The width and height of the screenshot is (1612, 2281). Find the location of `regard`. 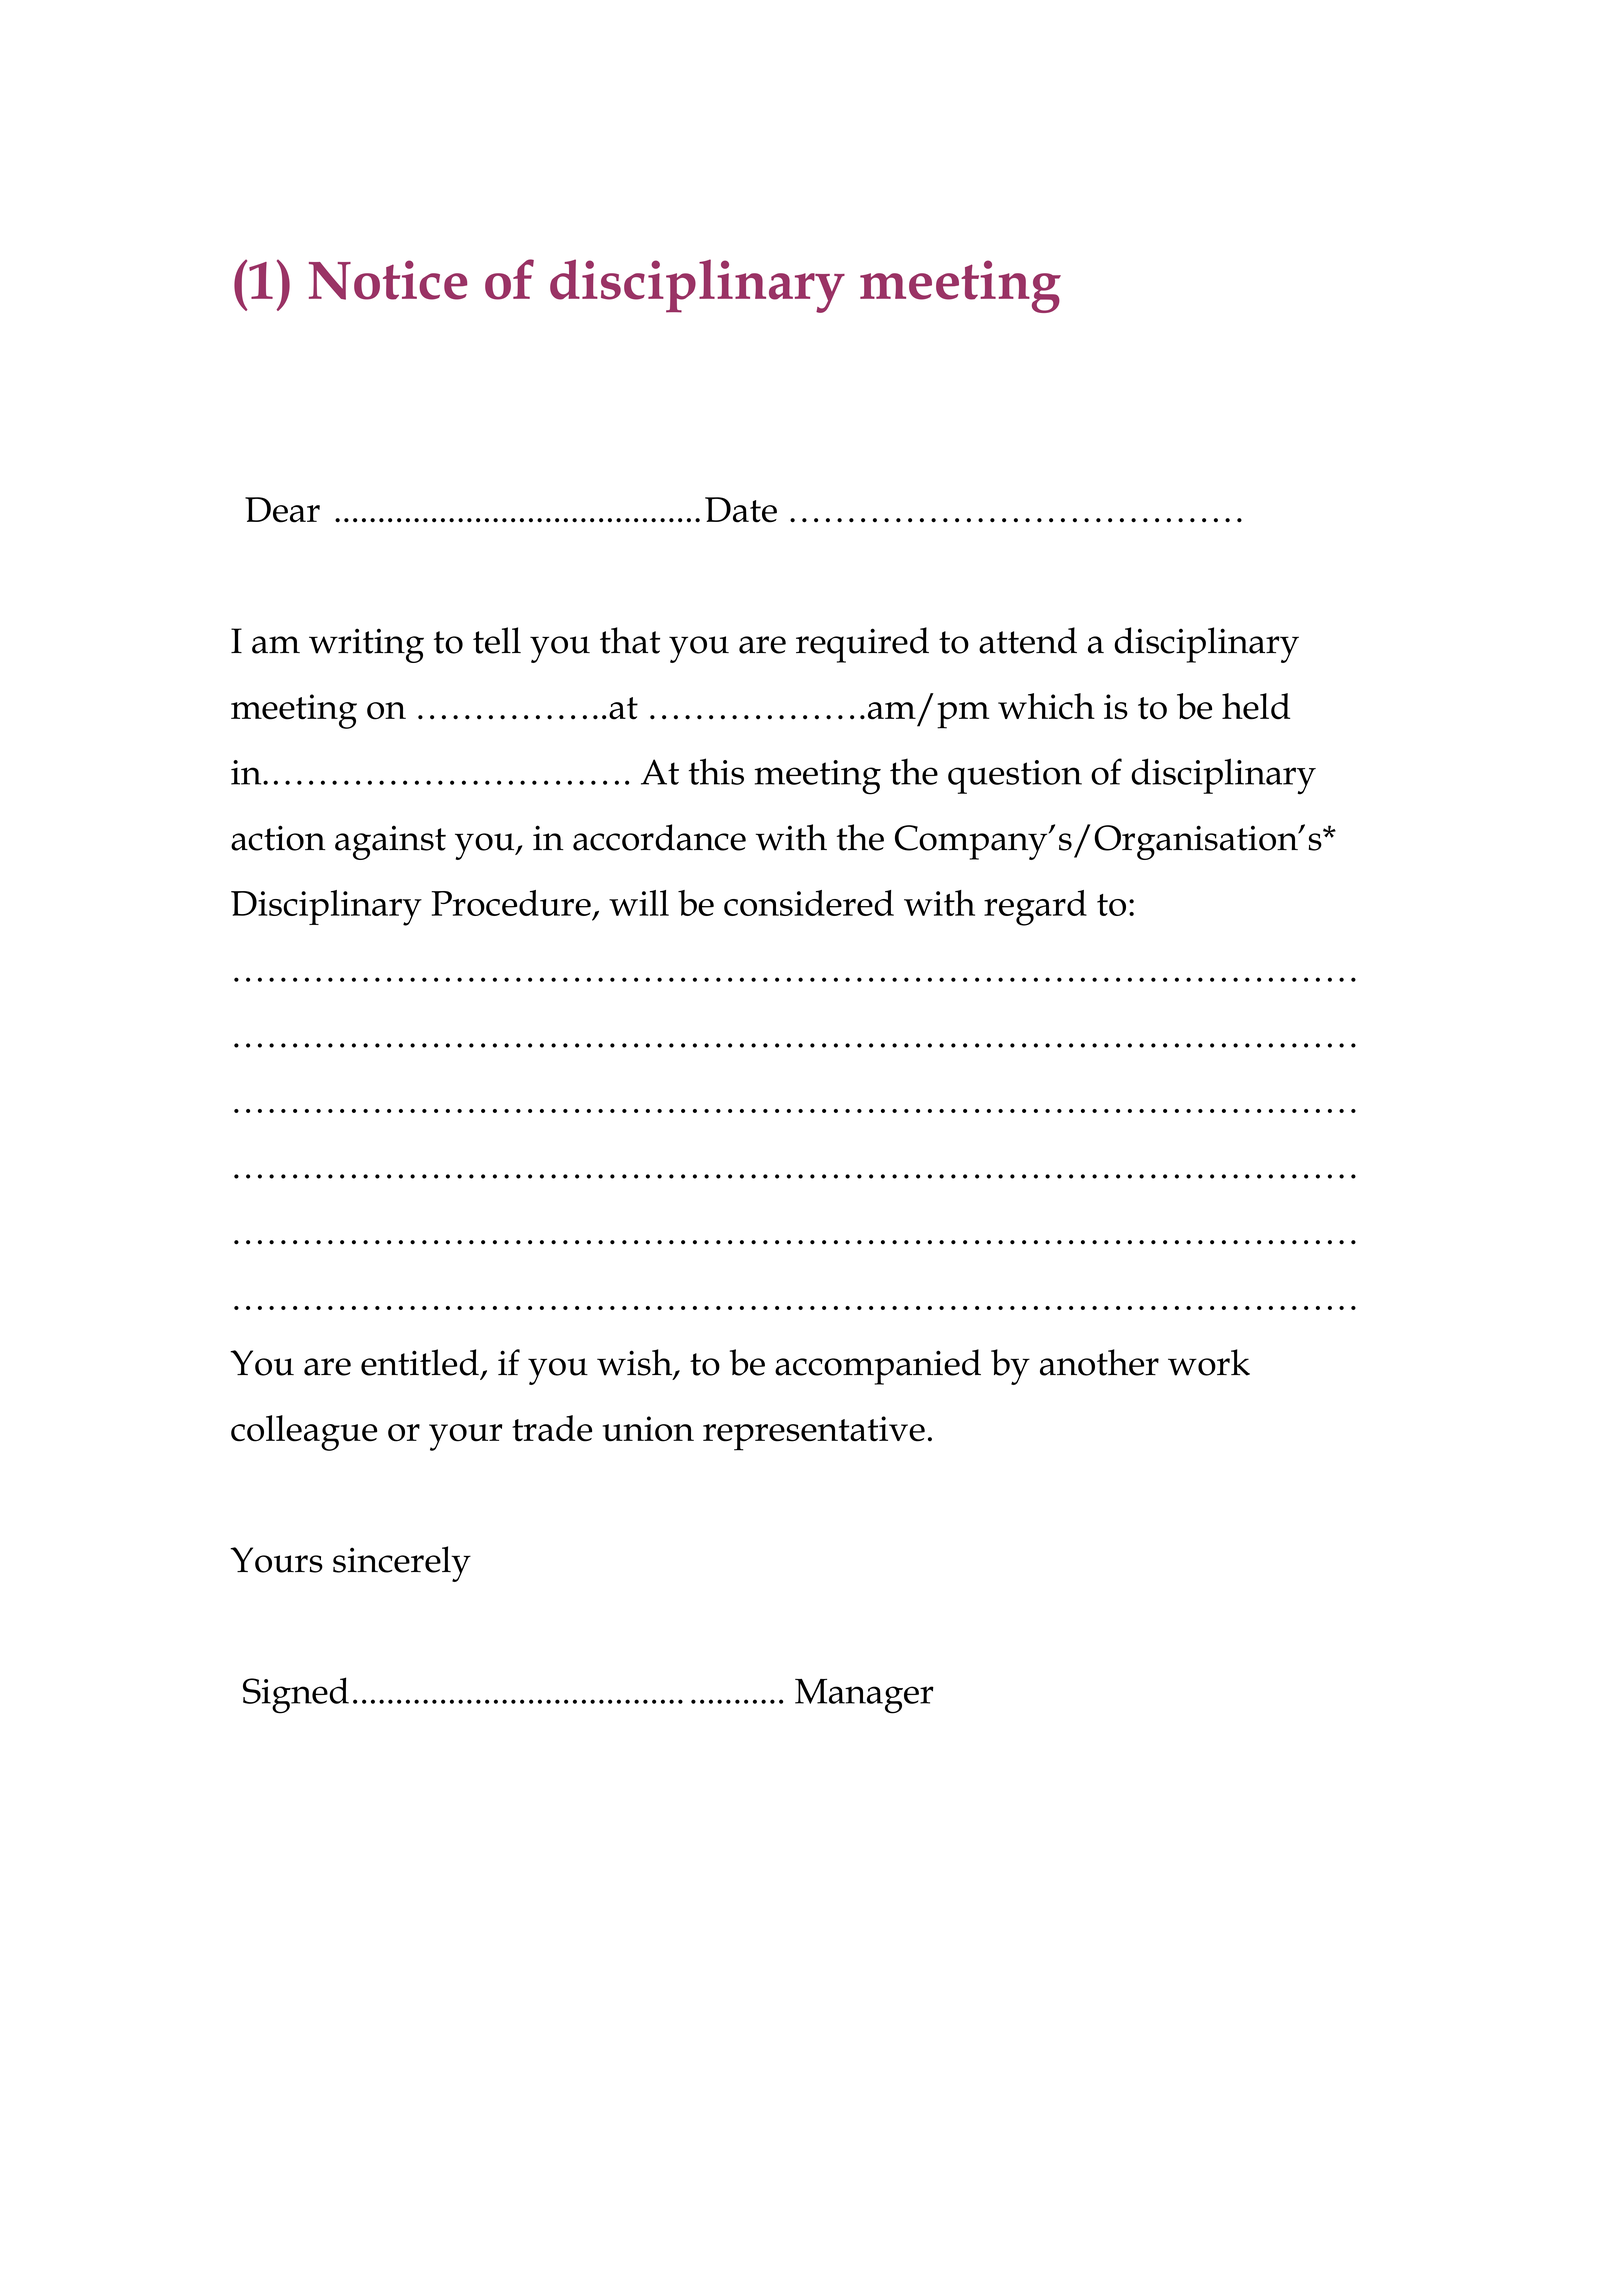

regard is located at coordinates (1035, 908).
